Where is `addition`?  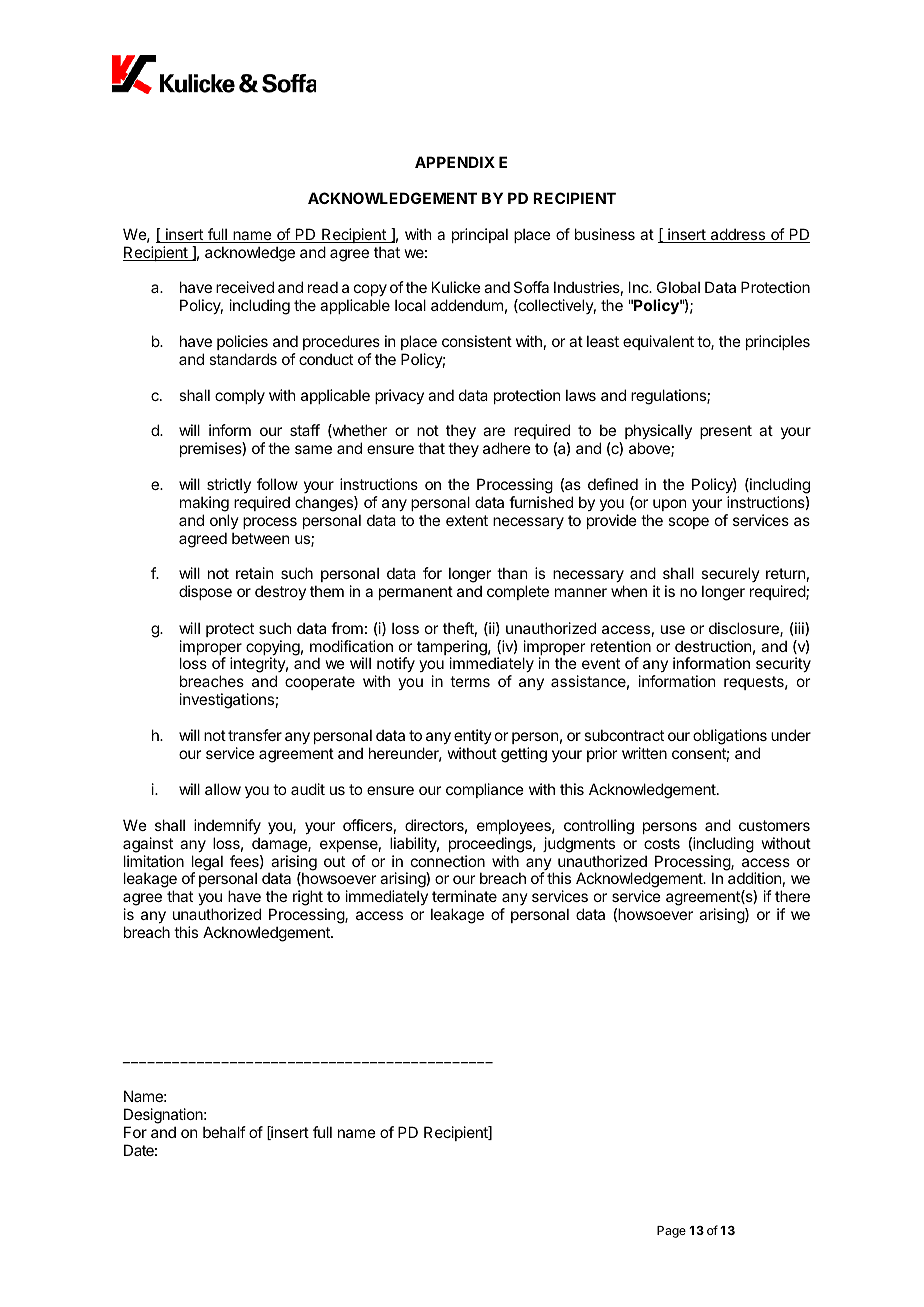 addition is located at coordinates (754, 878).
